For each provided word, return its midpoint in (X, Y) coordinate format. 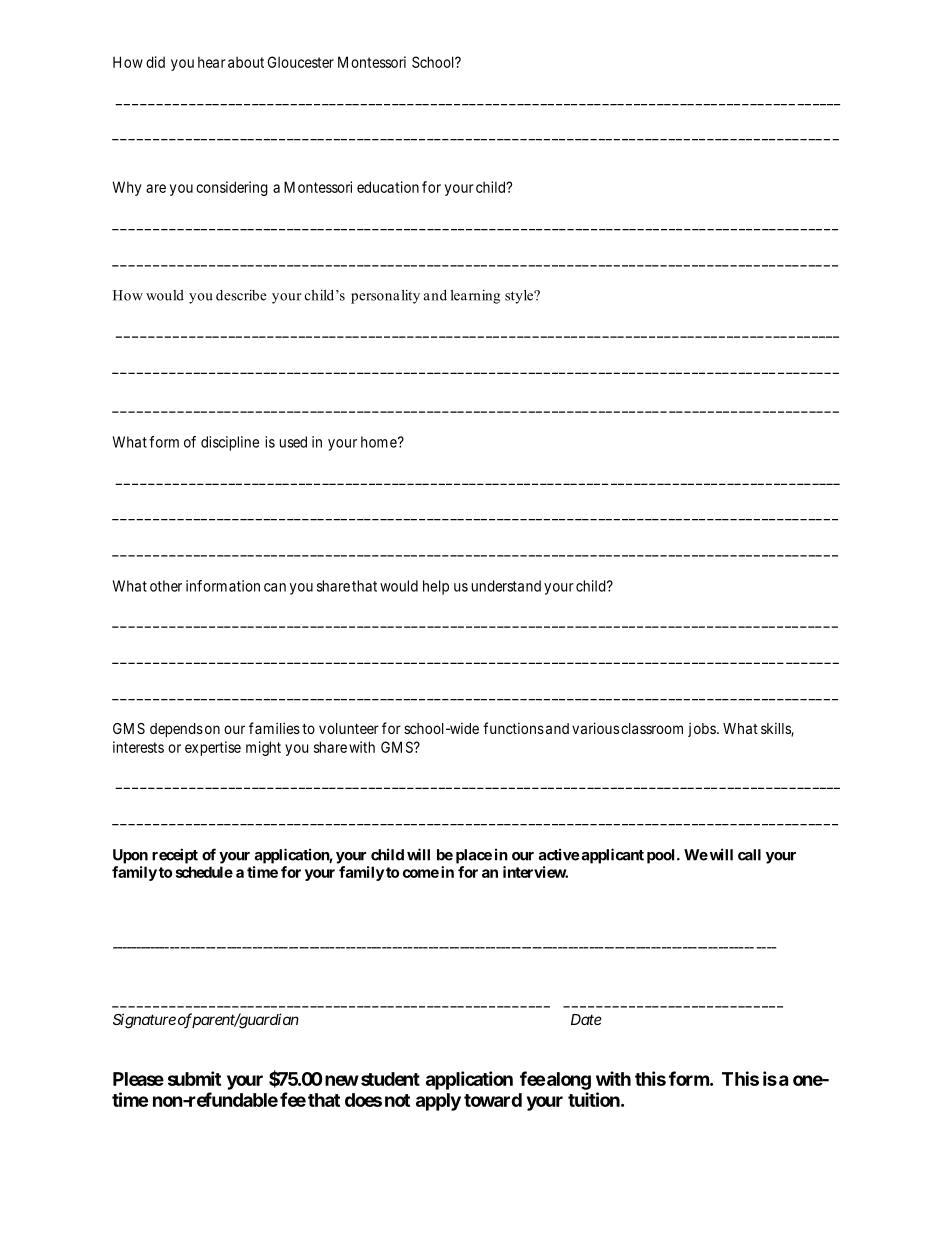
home (379, 442)
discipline (230, 443)
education (388, 187)
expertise (213, 748)
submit (194, 1078)
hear (211, 62)
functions (513, 728)
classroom (652, 728)
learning (475, 297)
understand (506, 586)
